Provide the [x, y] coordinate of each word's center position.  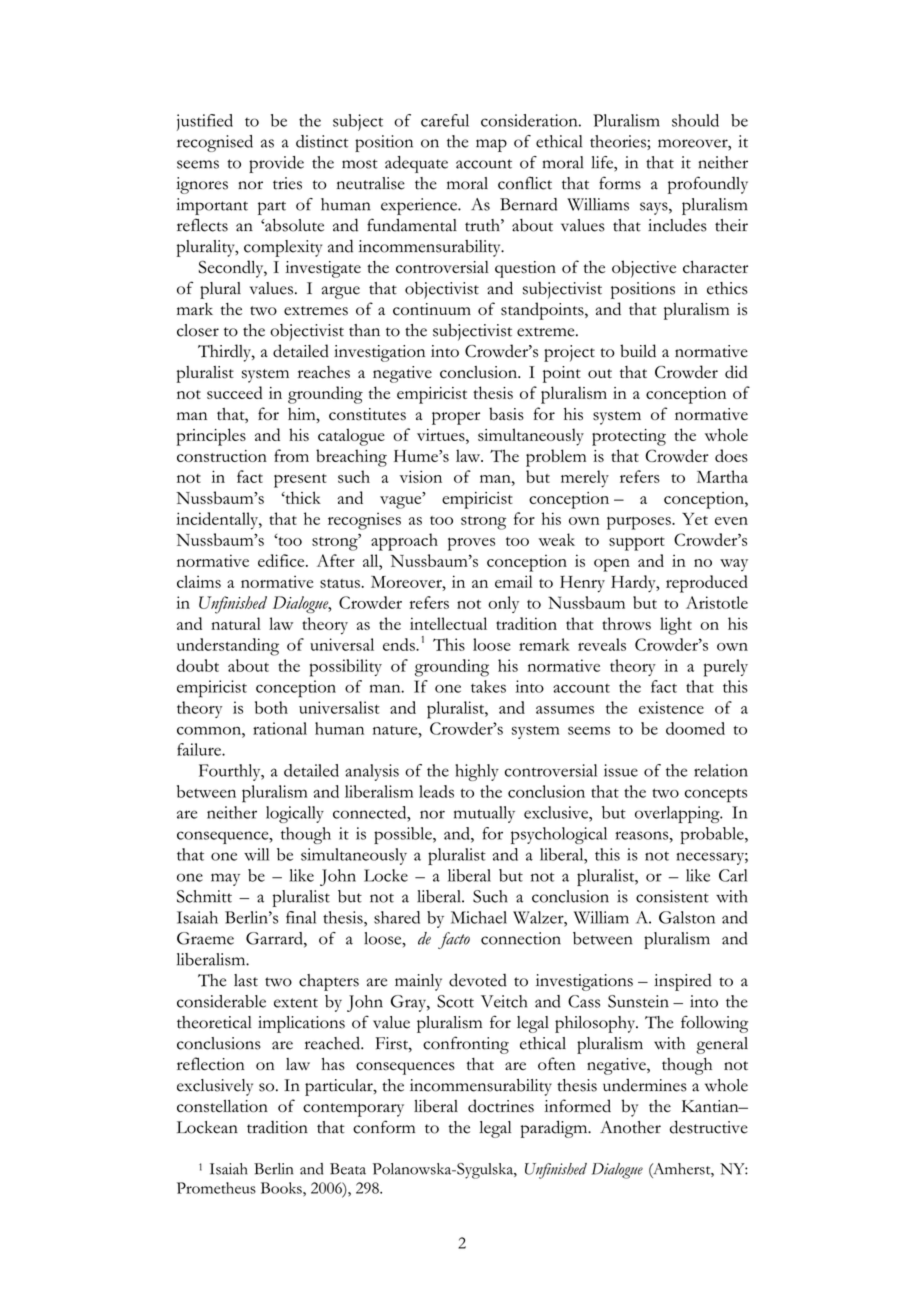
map [491, 145]
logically [295, 814]
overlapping [678, 814]
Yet [695, 519]
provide [276, 164]
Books [282, 1188]
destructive [709, 1127]
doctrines [501, 1106]
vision [421, 476]
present [300, 481]
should [695, 120]
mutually [484, 814]
